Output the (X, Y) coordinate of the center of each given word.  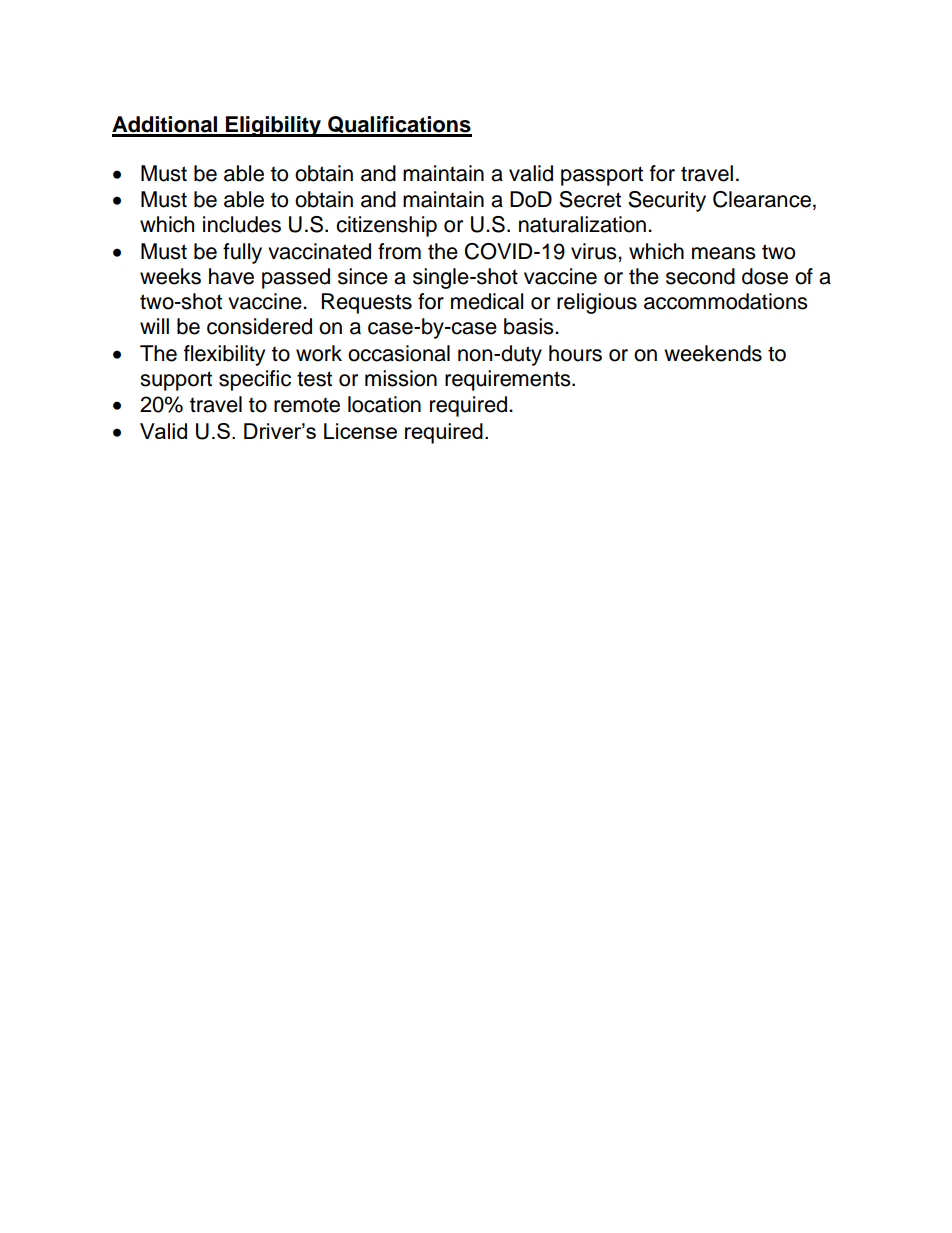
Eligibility (273, 126)
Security (667, 201)
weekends (713, 353)
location (384, 404)
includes (242, 224)
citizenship (386, 226)
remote (307, 405)
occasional (399, 353)
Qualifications (399, 126)
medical (487, 301)
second (700, 276)
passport (602, 176)
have (231, 276)
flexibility (224, 355)
